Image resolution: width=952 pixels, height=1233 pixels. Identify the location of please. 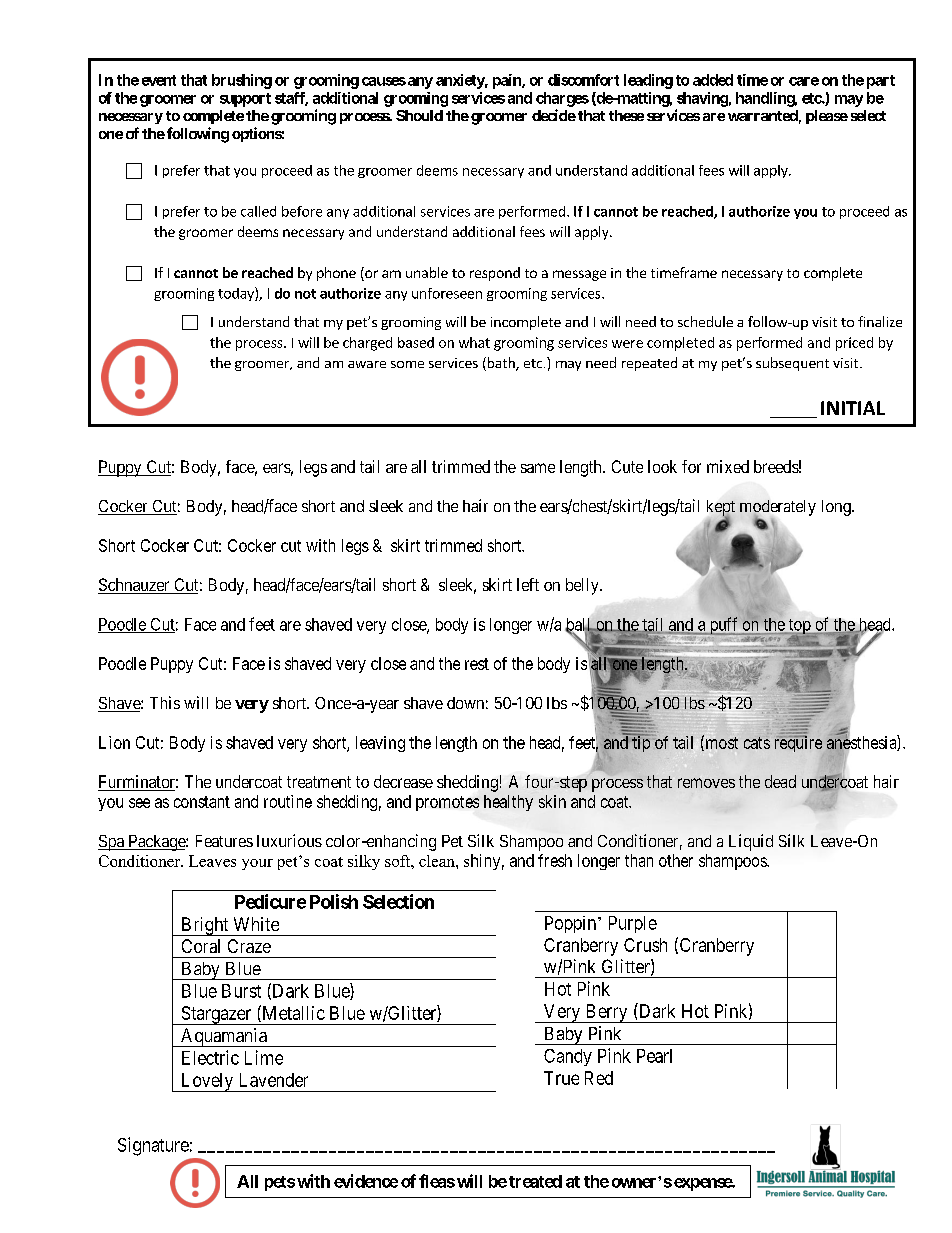
(827, 117).
